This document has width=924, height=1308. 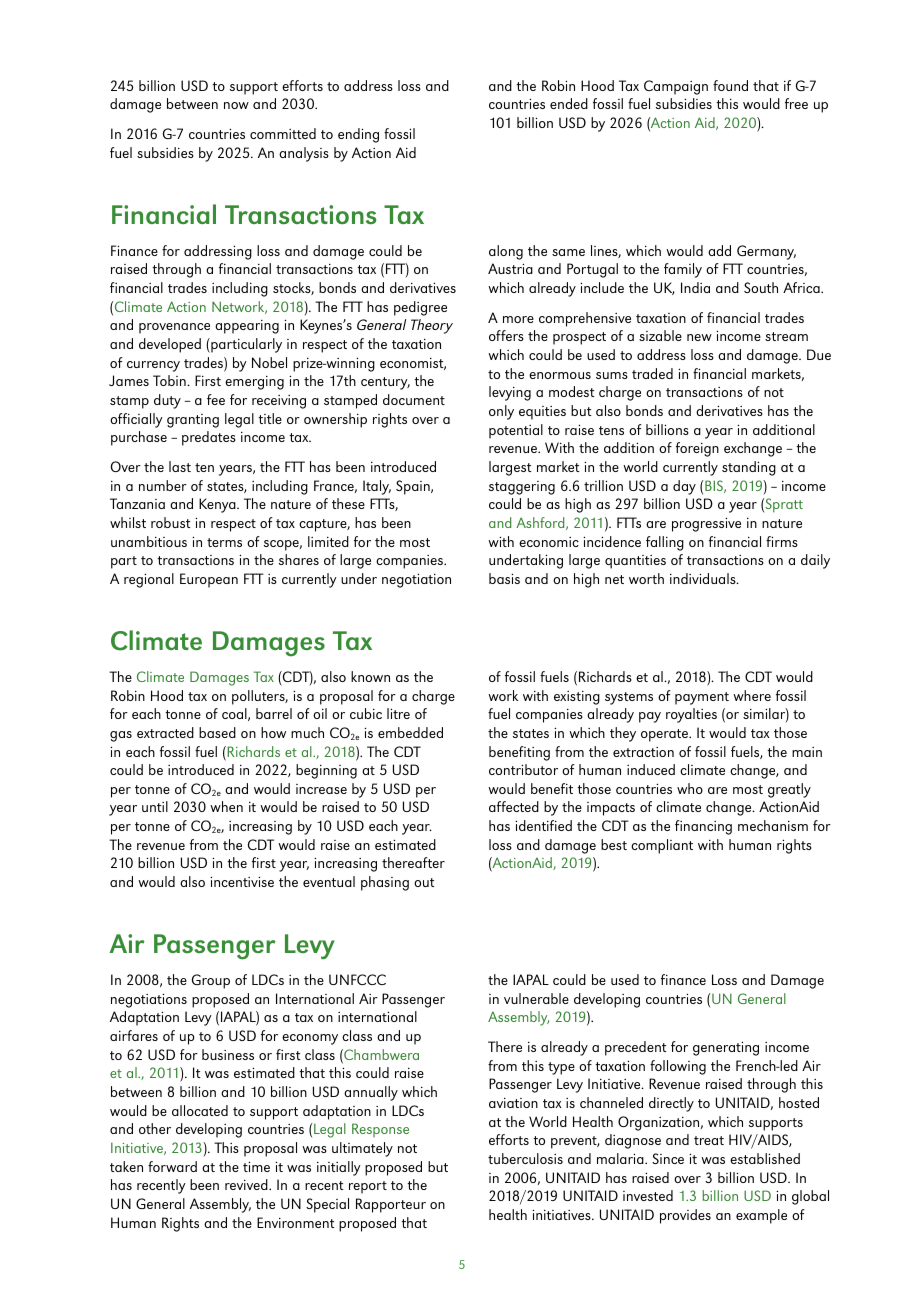 What do you see at coordinates (172, 1166) in the document?
I see `forward` at bounding box center [172, 1166].
